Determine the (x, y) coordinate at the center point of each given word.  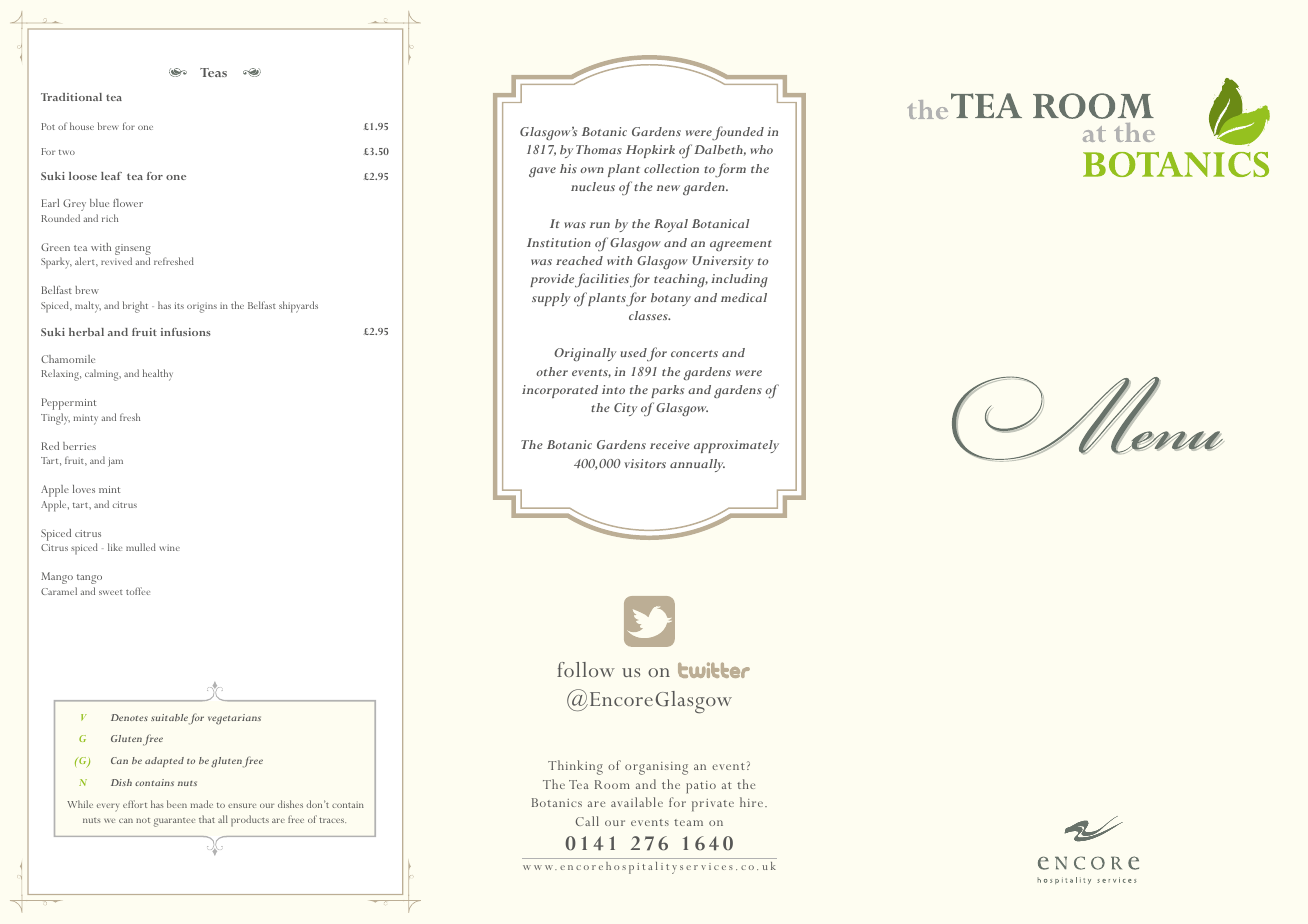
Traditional (71, 97)
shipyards (298, 307)
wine (169, 547)
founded (738, 133)
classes (649, 315)
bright (135, 307)
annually (697, 465)
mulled (141, 547)
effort (135, 804)
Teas (213, 72)
